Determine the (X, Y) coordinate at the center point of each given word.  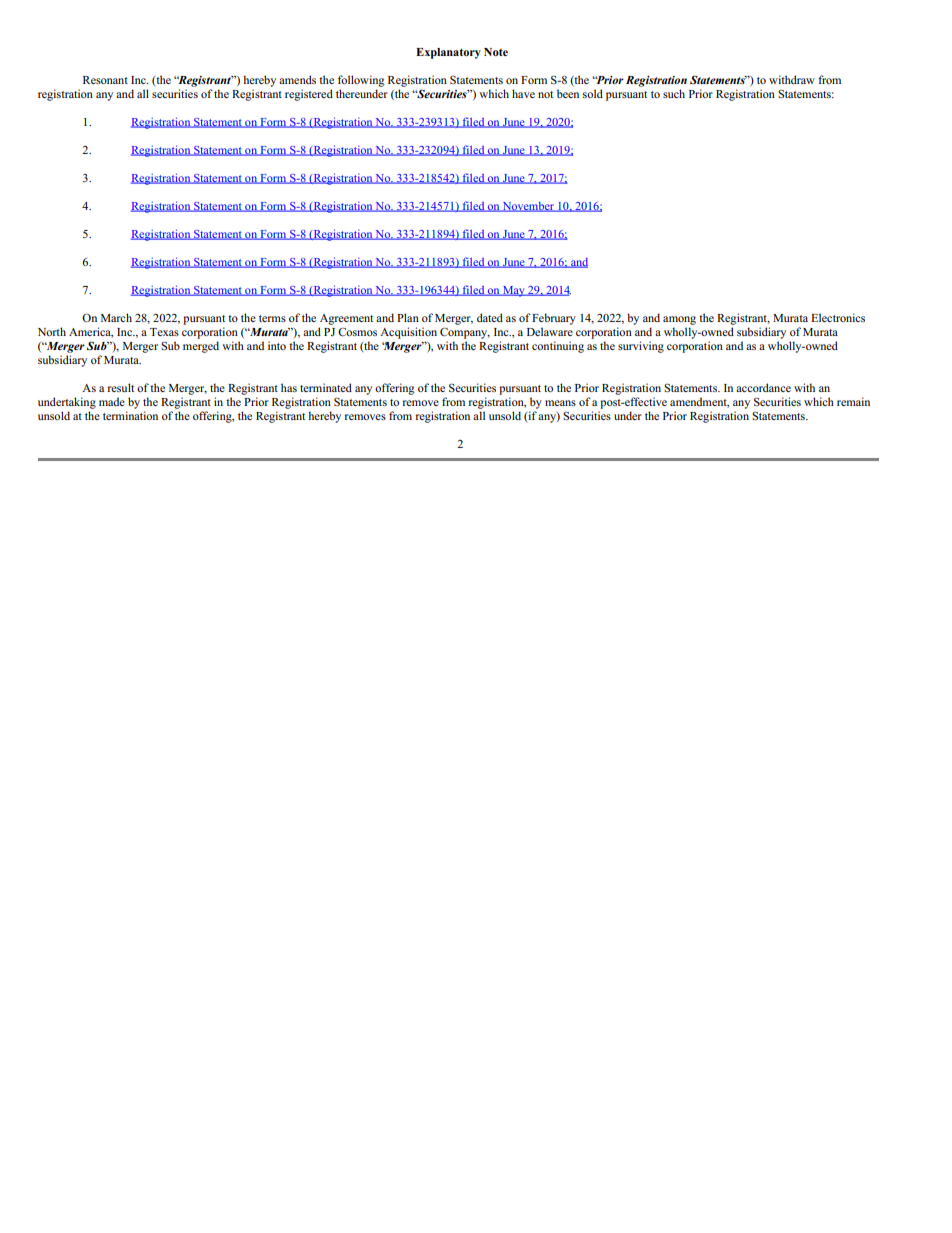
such (674, 93)
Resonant (105, 80)
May (514, 291)
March (116, 317)
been (568, 93)
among (679, 320)
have (523, 93)
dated (490, 317)
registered (309, 95)
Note (496, 52)
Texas (164, 332)
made (112, 401)
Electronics (838, 317)
